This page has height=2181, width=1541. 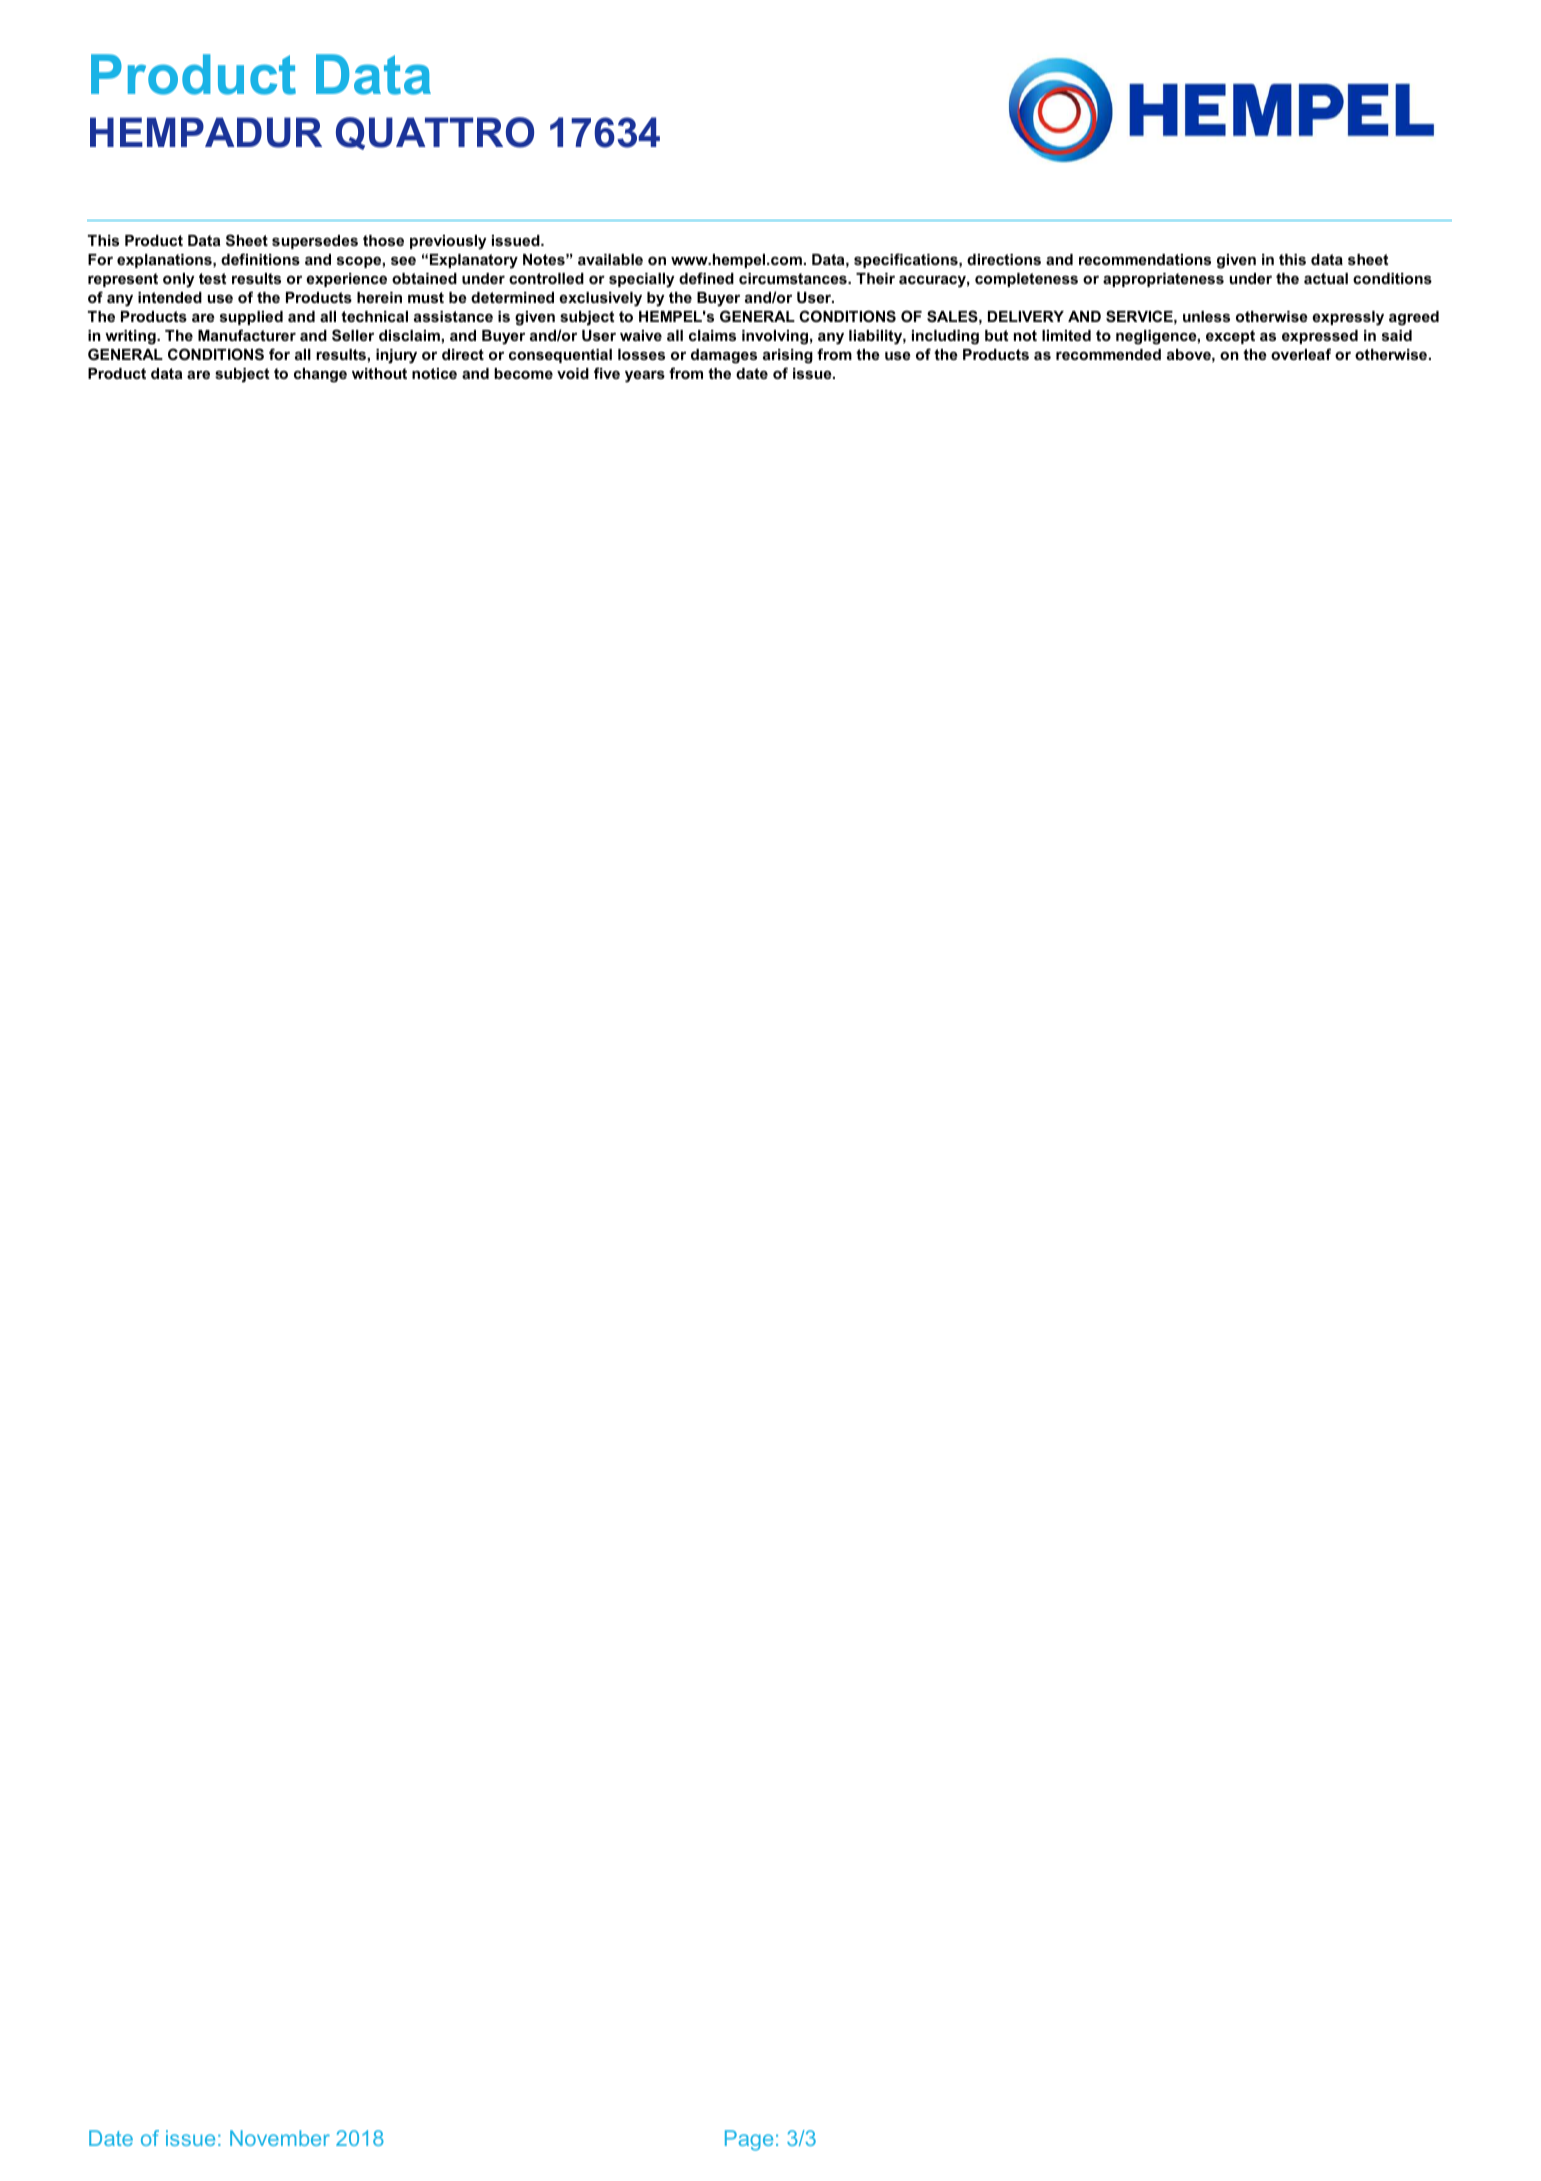 What do you see at coordinates (794, 278) in the page?
I see `circumstances` at bounding box center [794, 278].
